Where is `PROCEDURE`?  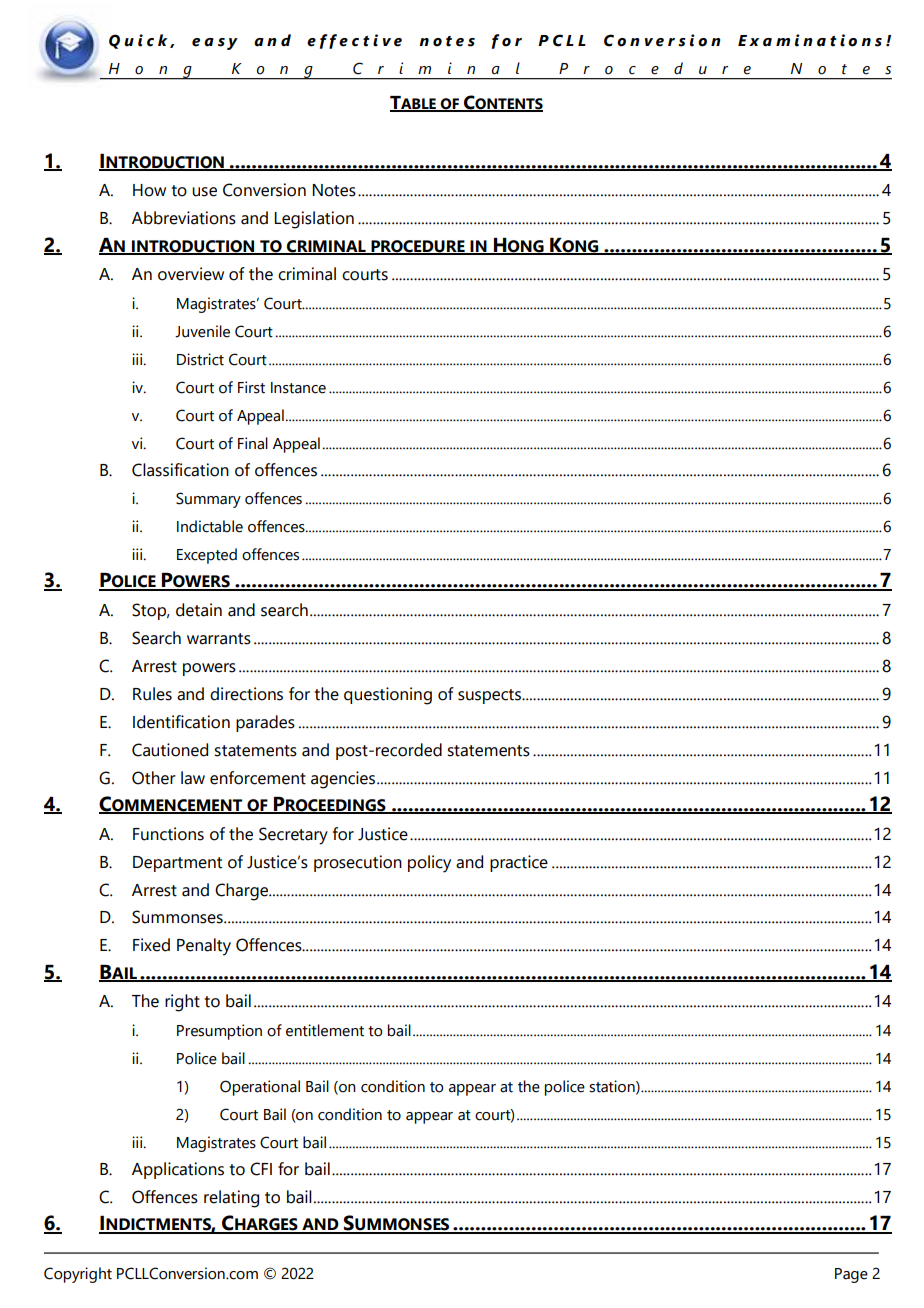
PROCEDURE is located at coordinates (418, 247).
